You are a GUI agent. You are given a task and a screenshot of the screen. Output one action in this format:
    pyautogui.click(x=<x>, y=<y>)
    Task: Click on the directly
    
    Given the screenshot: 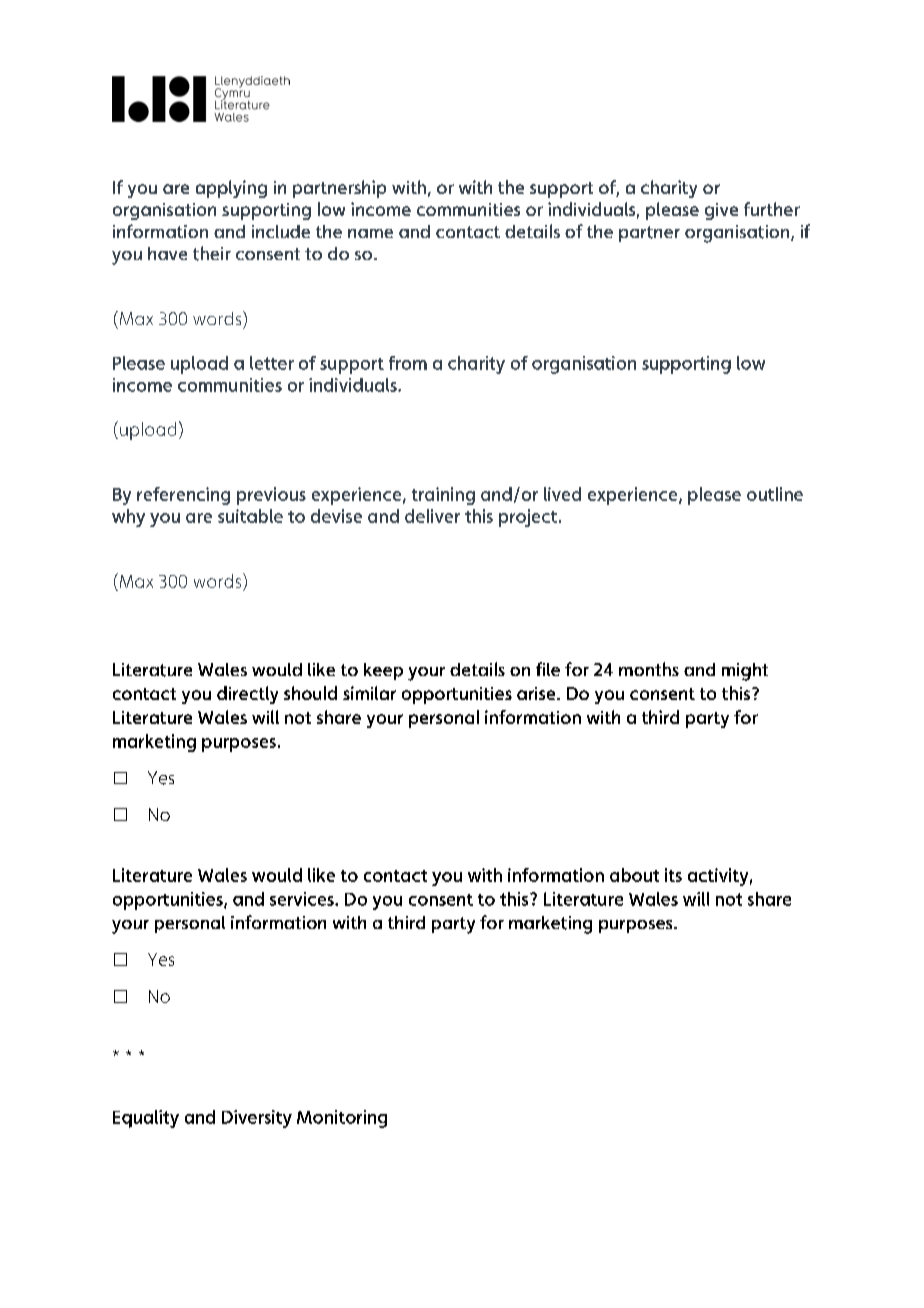 What is the action you would take?
    pyautogui.click(x=247, y=695)
